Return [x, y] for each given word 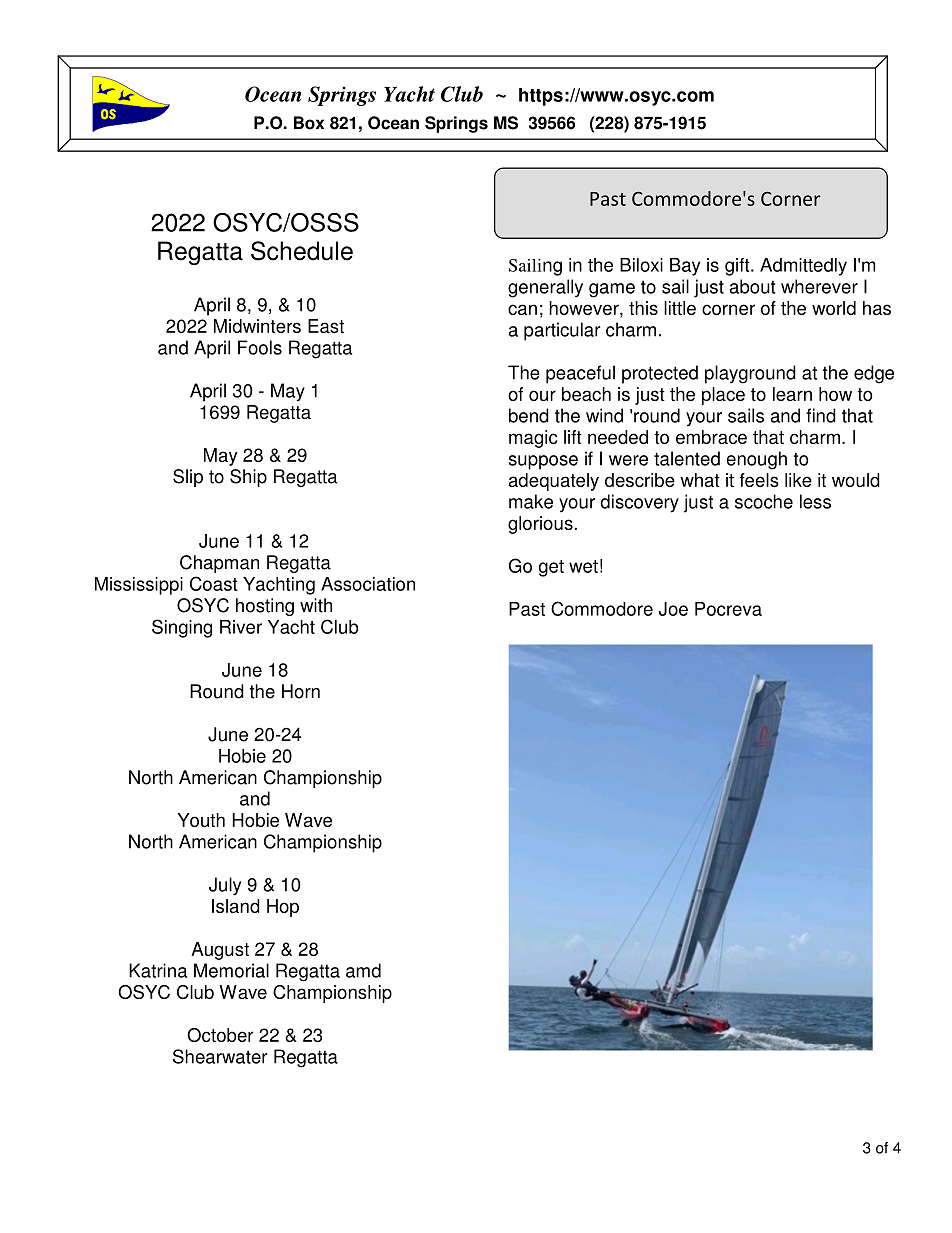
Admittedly [803, 267]
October [220, 1035]
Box [309, 123]
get [551, 568]
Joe [673, 609]
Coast [214, 583]
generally [545, 288]
